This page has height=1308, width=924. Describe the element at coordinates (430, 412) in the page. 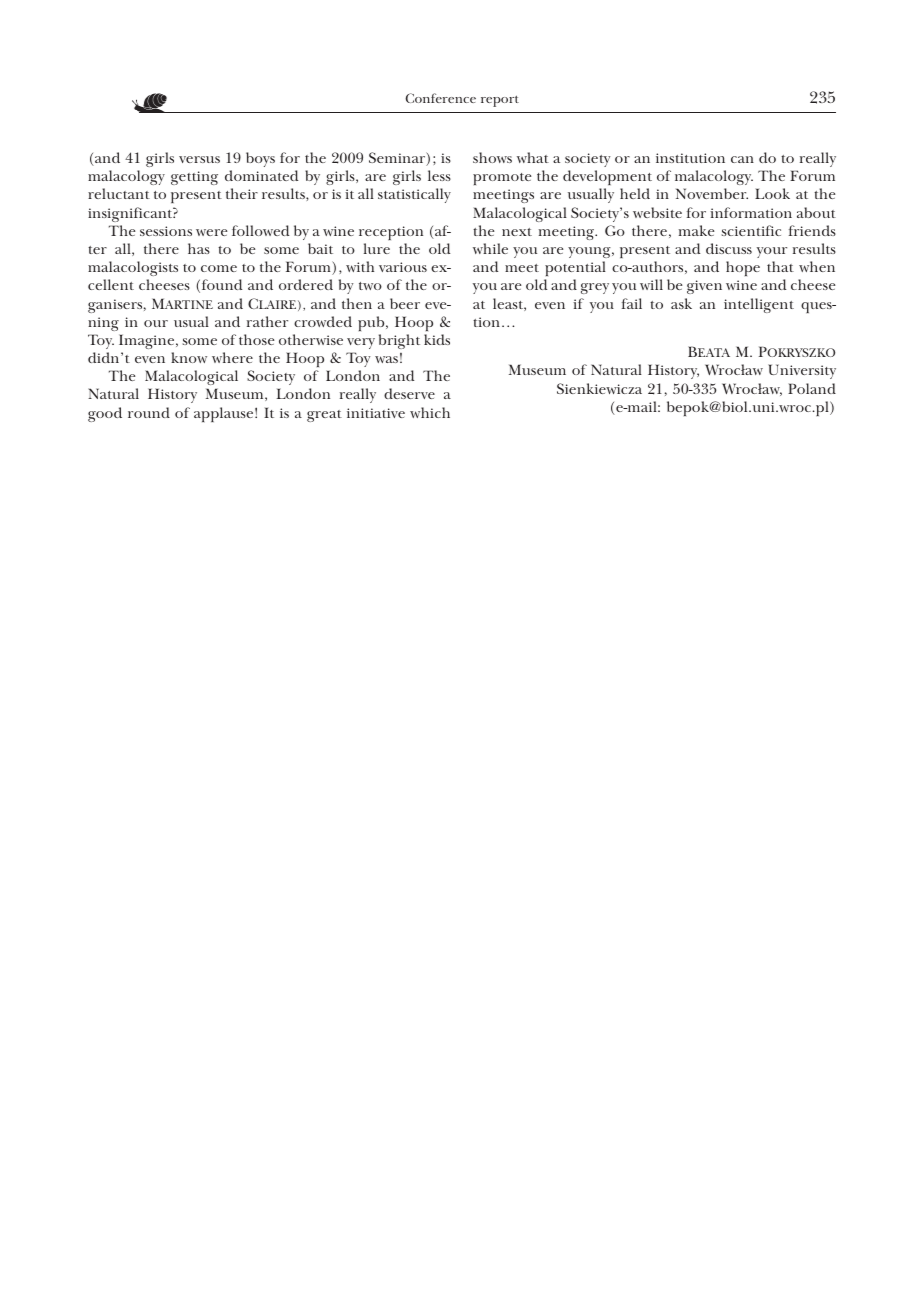

I see `which` at that location.
